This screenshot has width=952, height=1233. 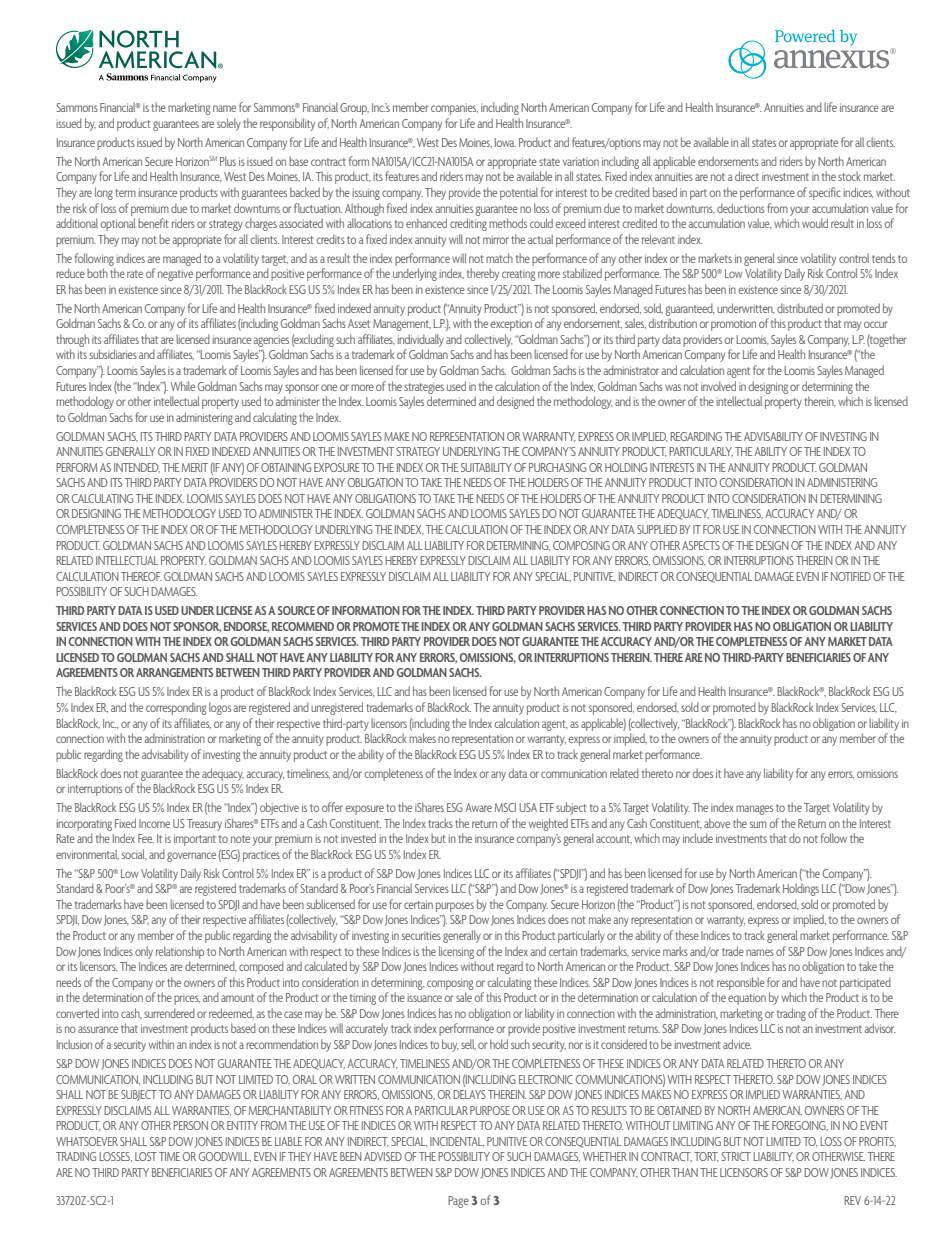 What do you see at coordinates (457, 1142) in the screenshot?
I see `INCIDENTAL` at bounding box center [457, 1142].
